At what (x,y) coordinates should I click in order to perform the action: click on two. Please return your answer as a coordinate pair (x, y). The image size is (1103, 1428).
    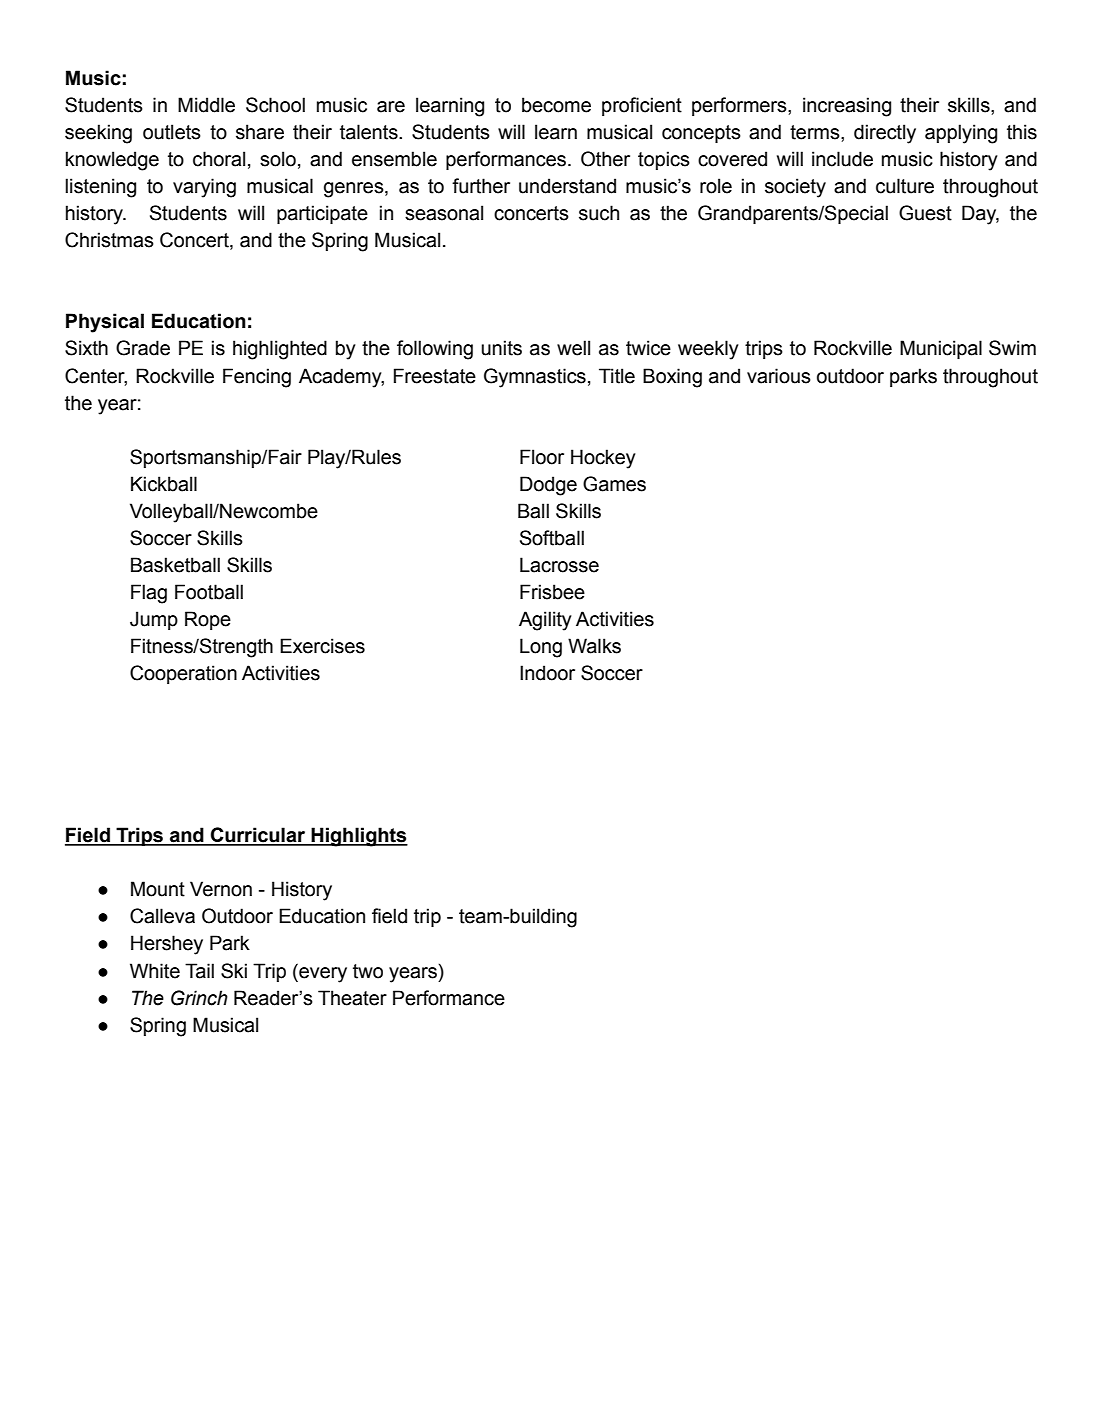
    Looking at the image, I should click on (368, 971).
